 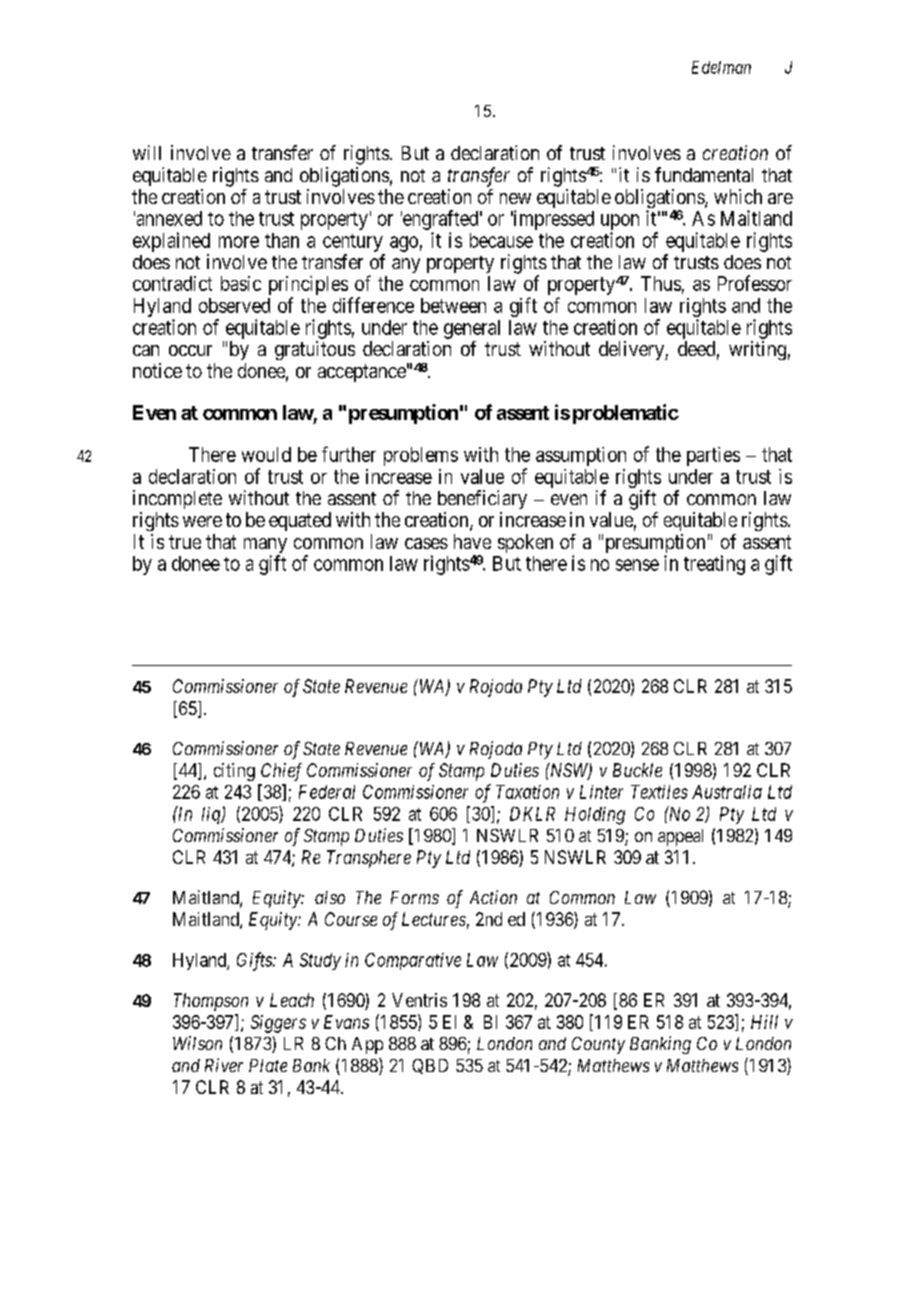 What do you see at coordinates (197, 1043) in the page?
I see `Wilson` at bounding box center [197, 1043].
